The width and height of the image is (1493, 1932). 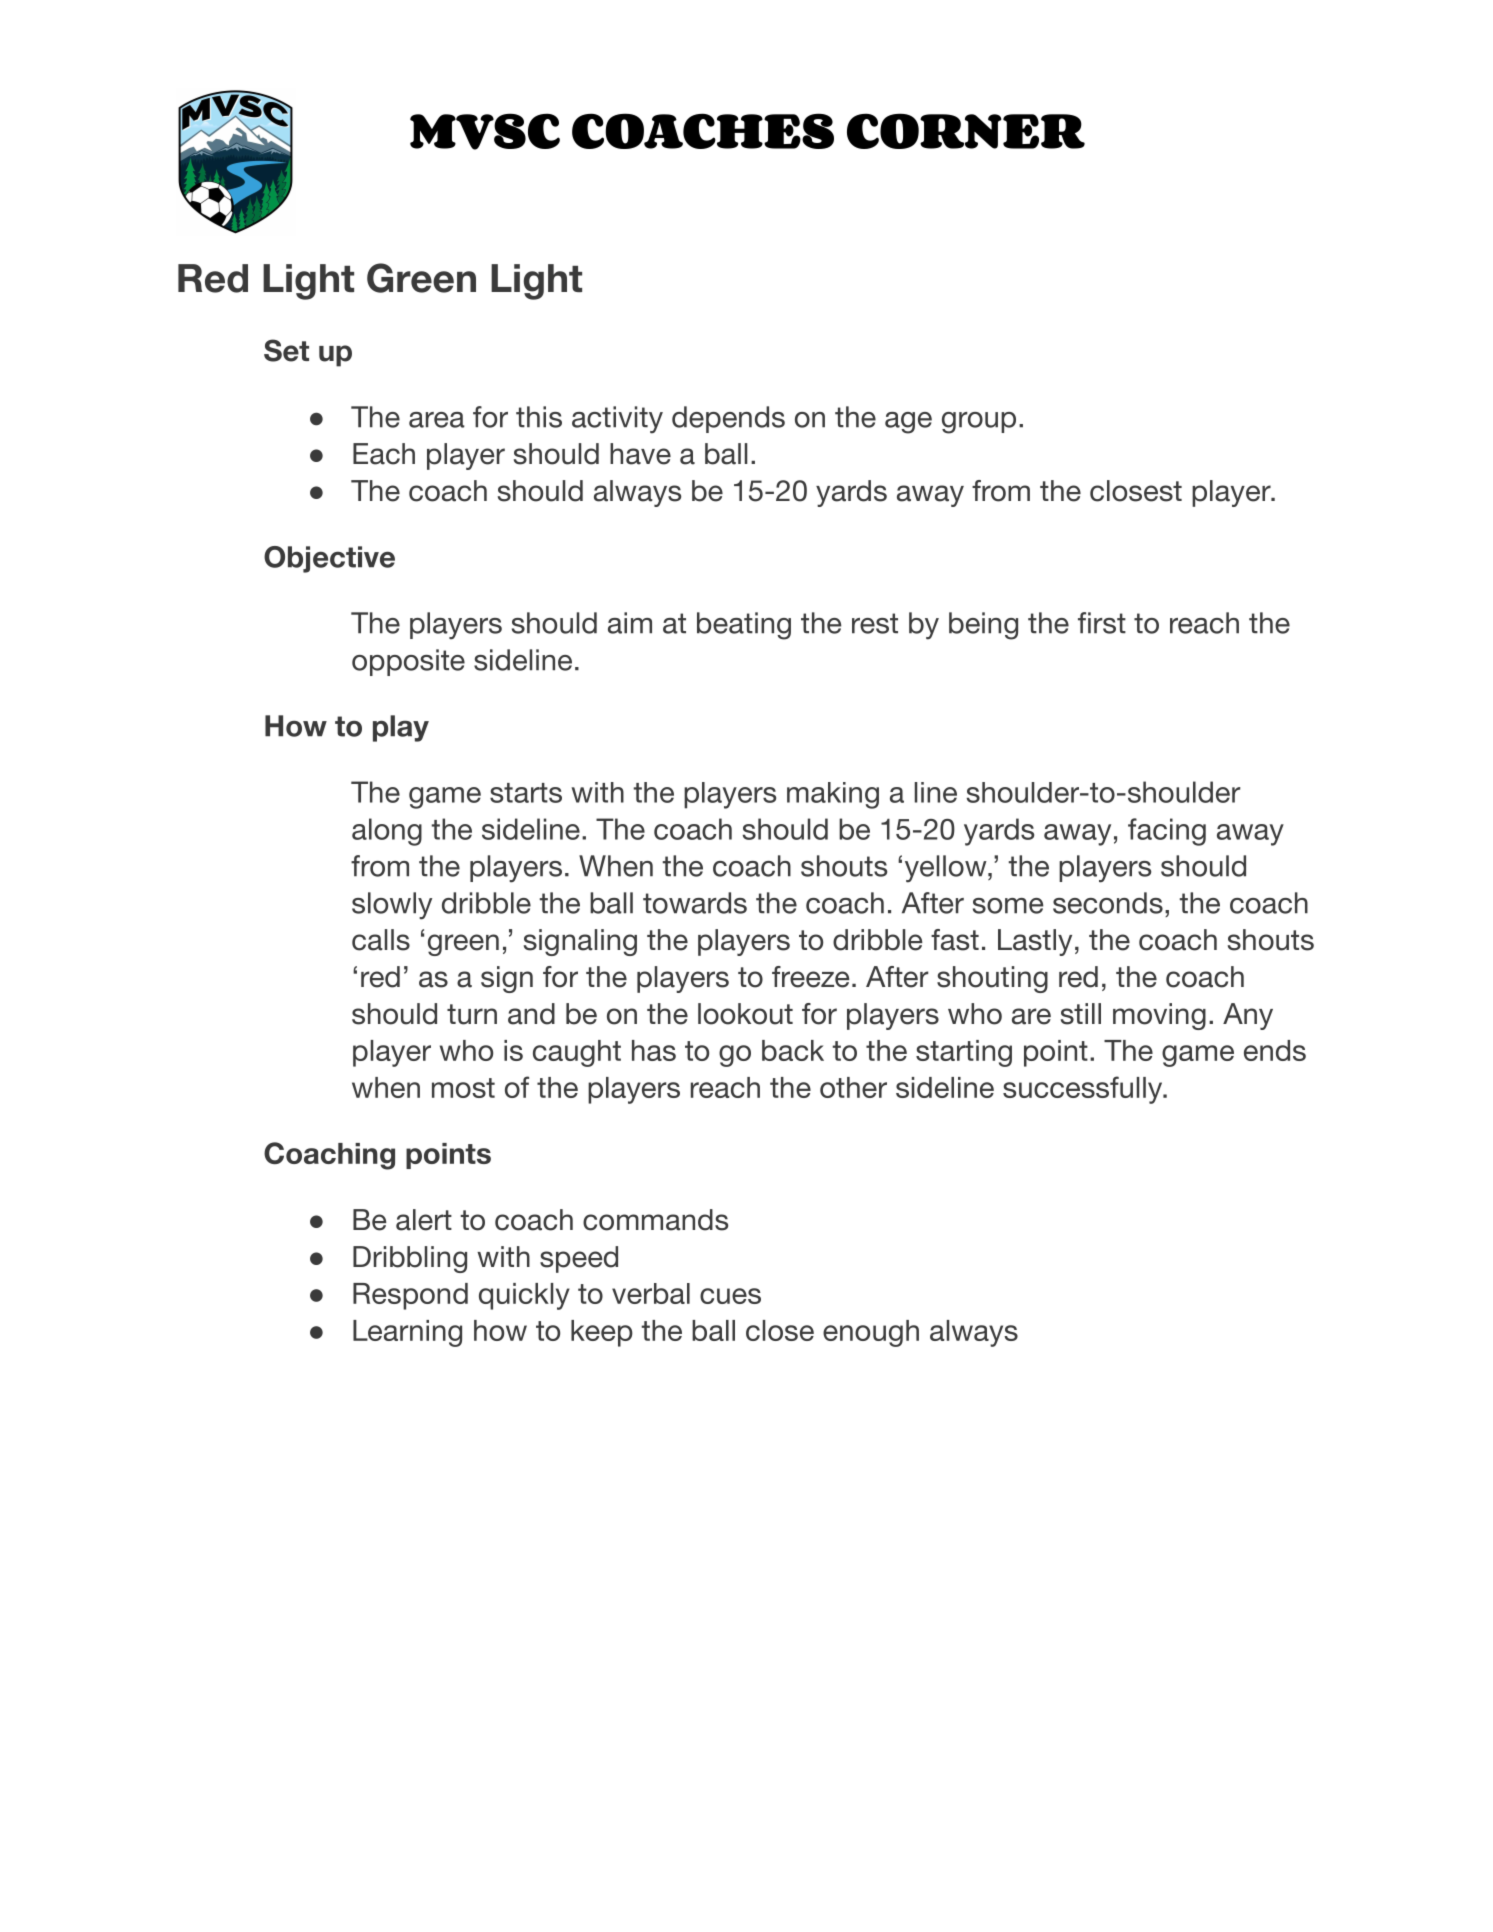 I want to click on CORNER, so click(x=966, y=131).
